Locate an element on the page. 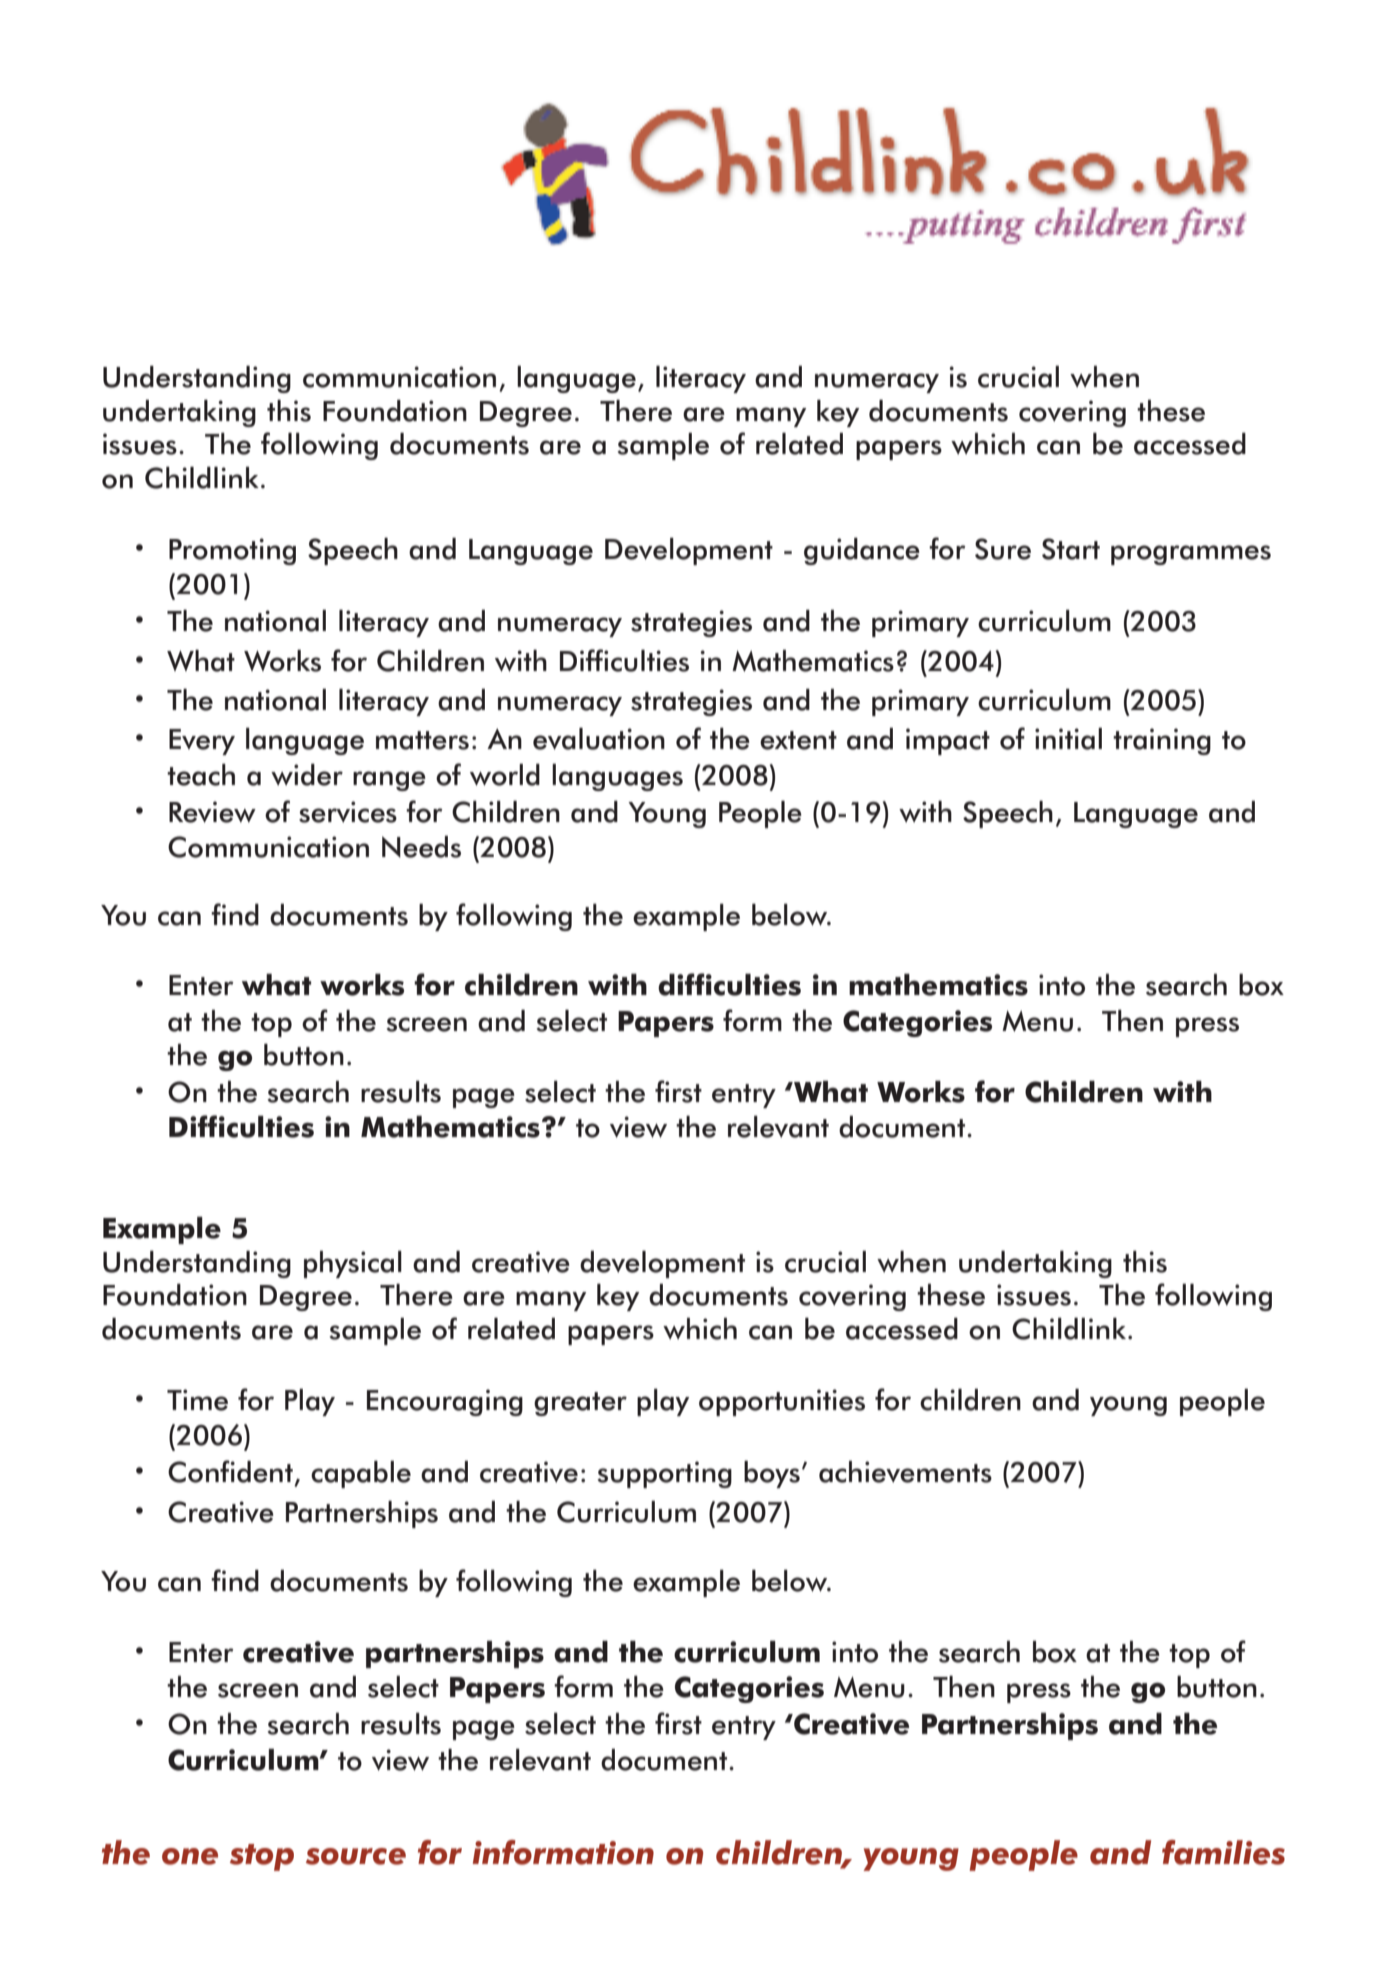 This page has width=1388, height=1963. guidance is located at coordinates (862, 551).
